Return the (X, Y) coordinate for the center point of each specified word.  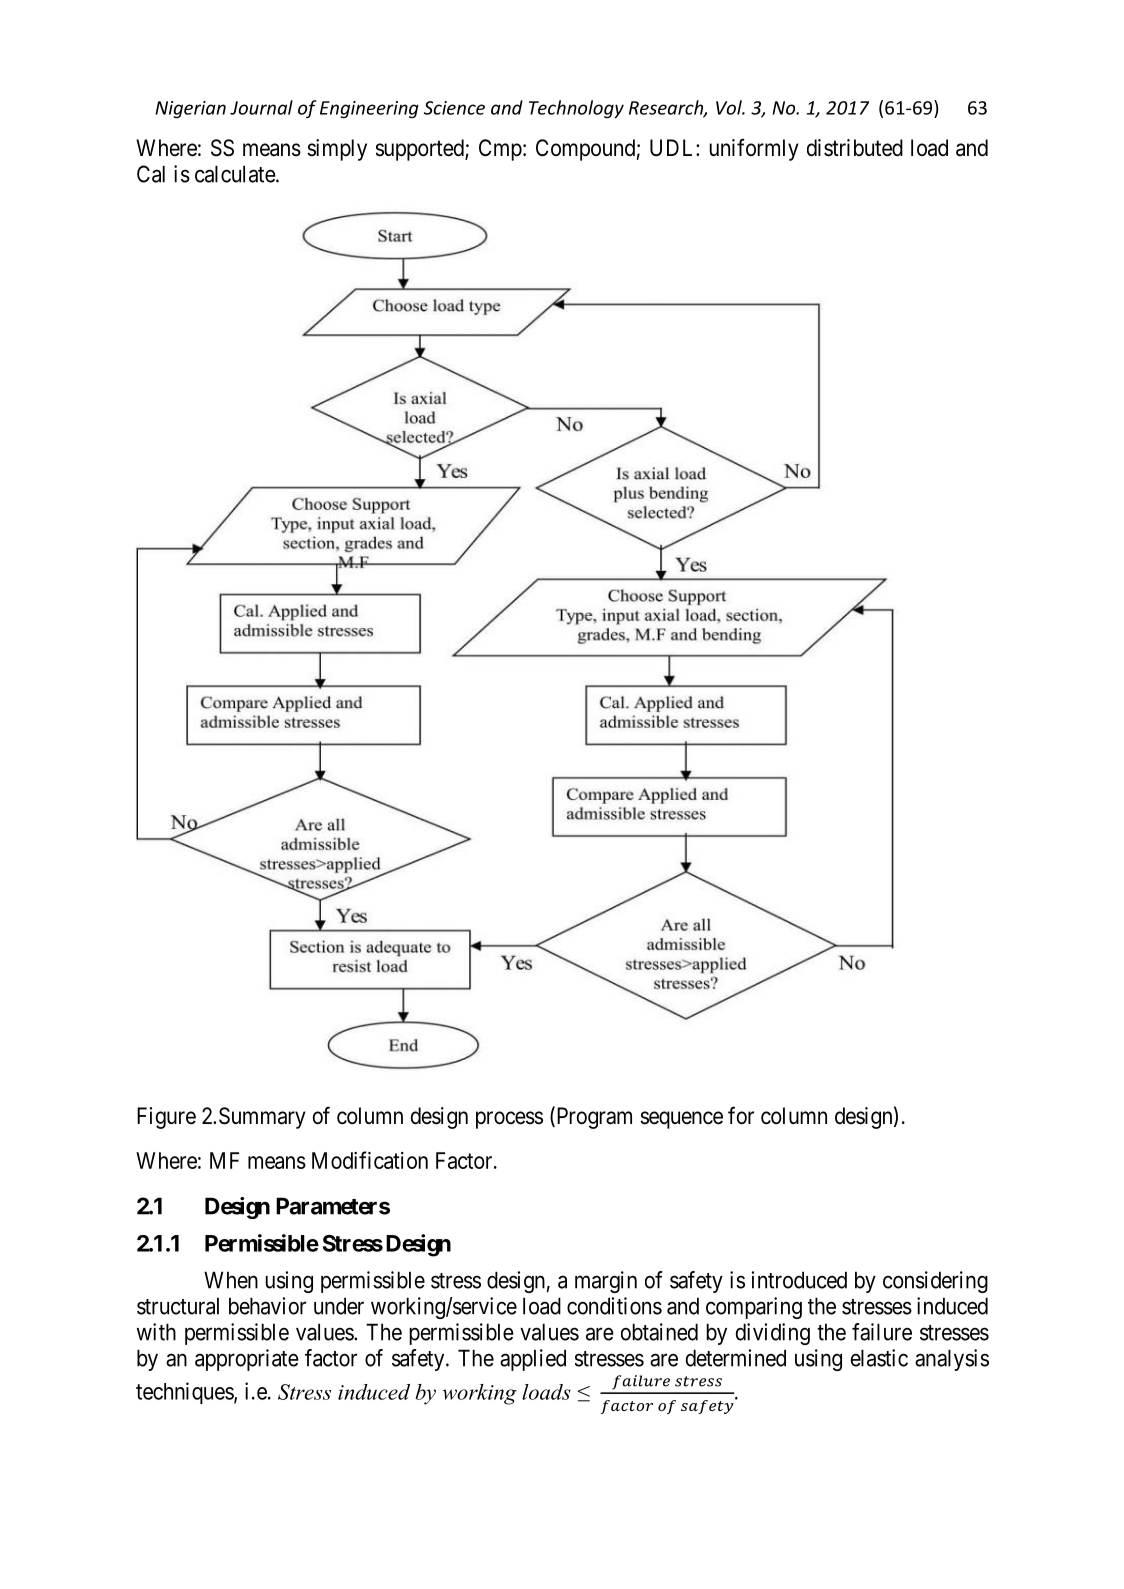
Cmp (500, 150)
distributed (855, 148)
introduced (799, 1280)
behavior (267, 1306)
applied (533, 1360)
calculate (235, 174)
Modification (370, 1160)
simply (337, 150)
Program (593, 1118)
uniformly (754, 149)
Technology (576, 109)
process (509, 1120)
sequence (681, 1120)
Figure (166, 1118)
